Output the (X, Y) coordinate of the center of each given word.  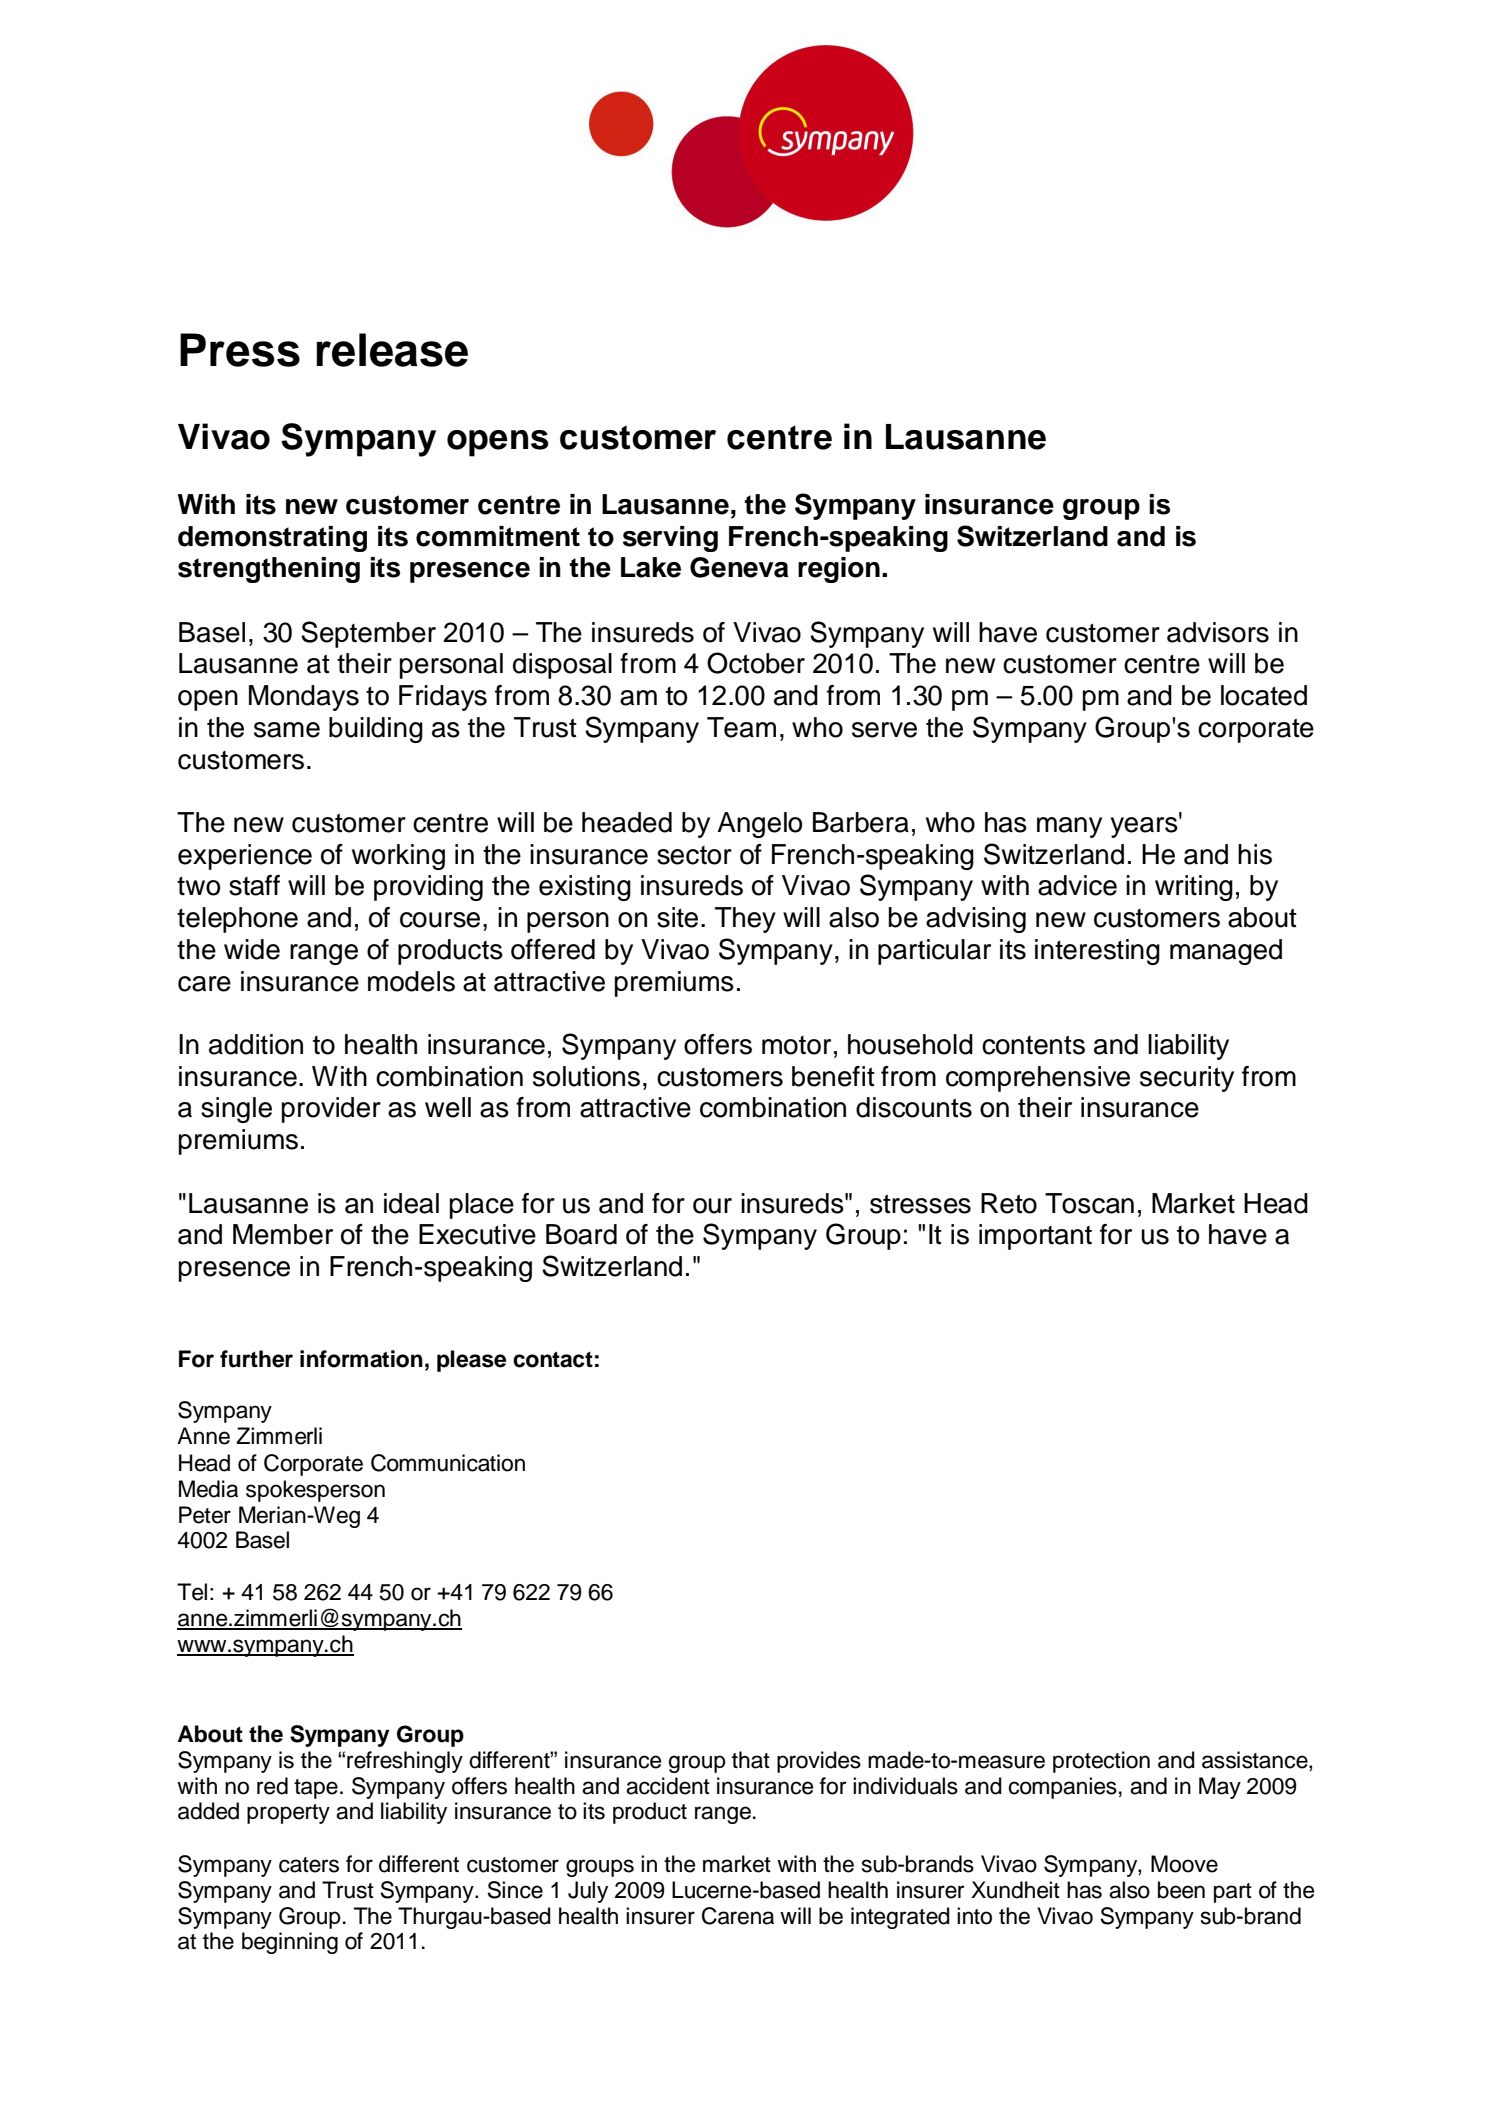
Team (741, 727)
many (1069, 827)
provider (331, 1110)
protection (1101, 1762)
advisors (1218, 632)
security (1187, 1079)
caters (309, 1865)
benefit (833, 1076)
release (392, 350)
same (287, 730)
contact (553, 1360)
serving (670, 539)
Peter (205, 1515)
